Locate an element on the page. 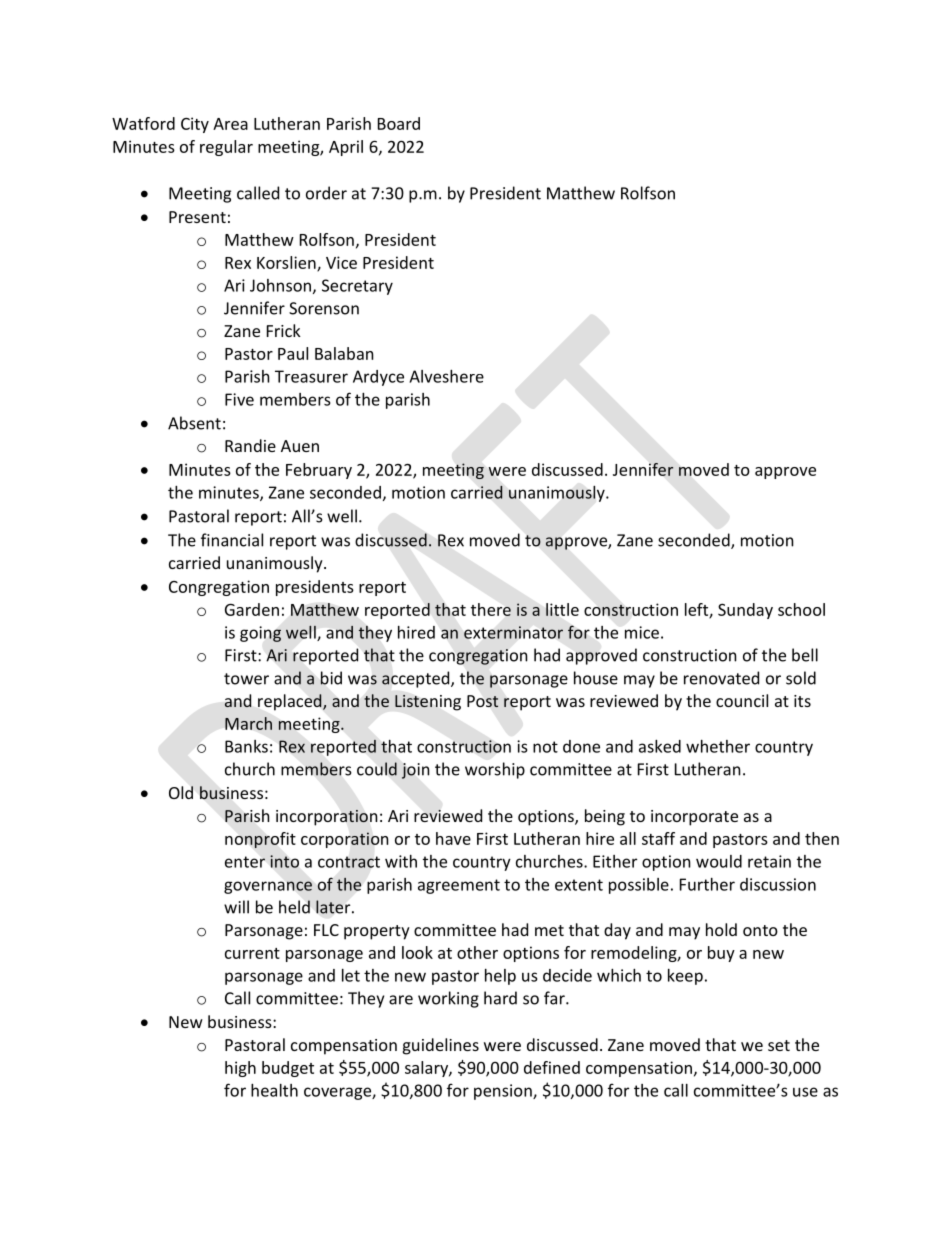  regular is located at coordinates (226, 148).
